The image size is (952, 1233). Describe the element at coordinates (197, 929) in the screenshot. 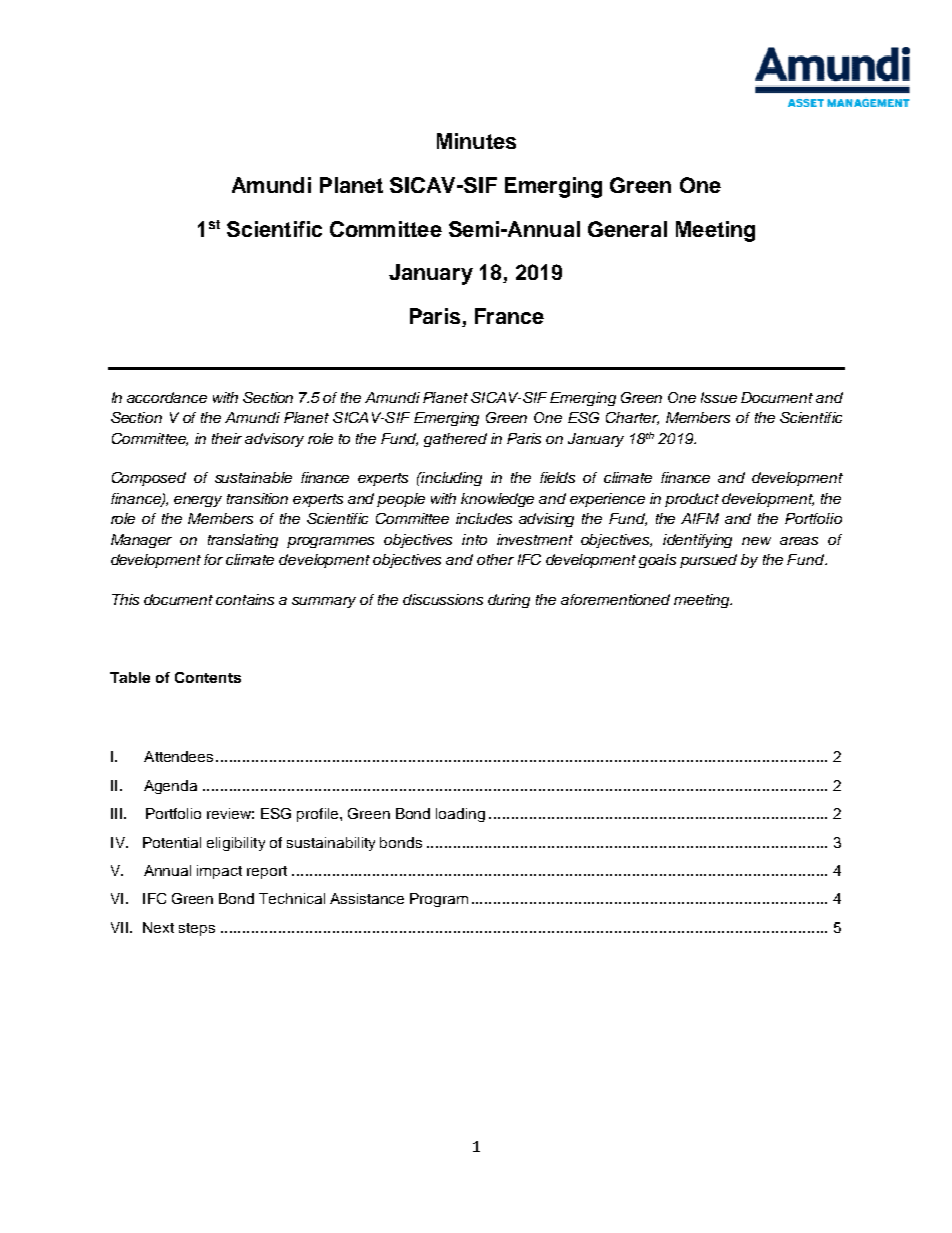

I see `steps` at that location.
